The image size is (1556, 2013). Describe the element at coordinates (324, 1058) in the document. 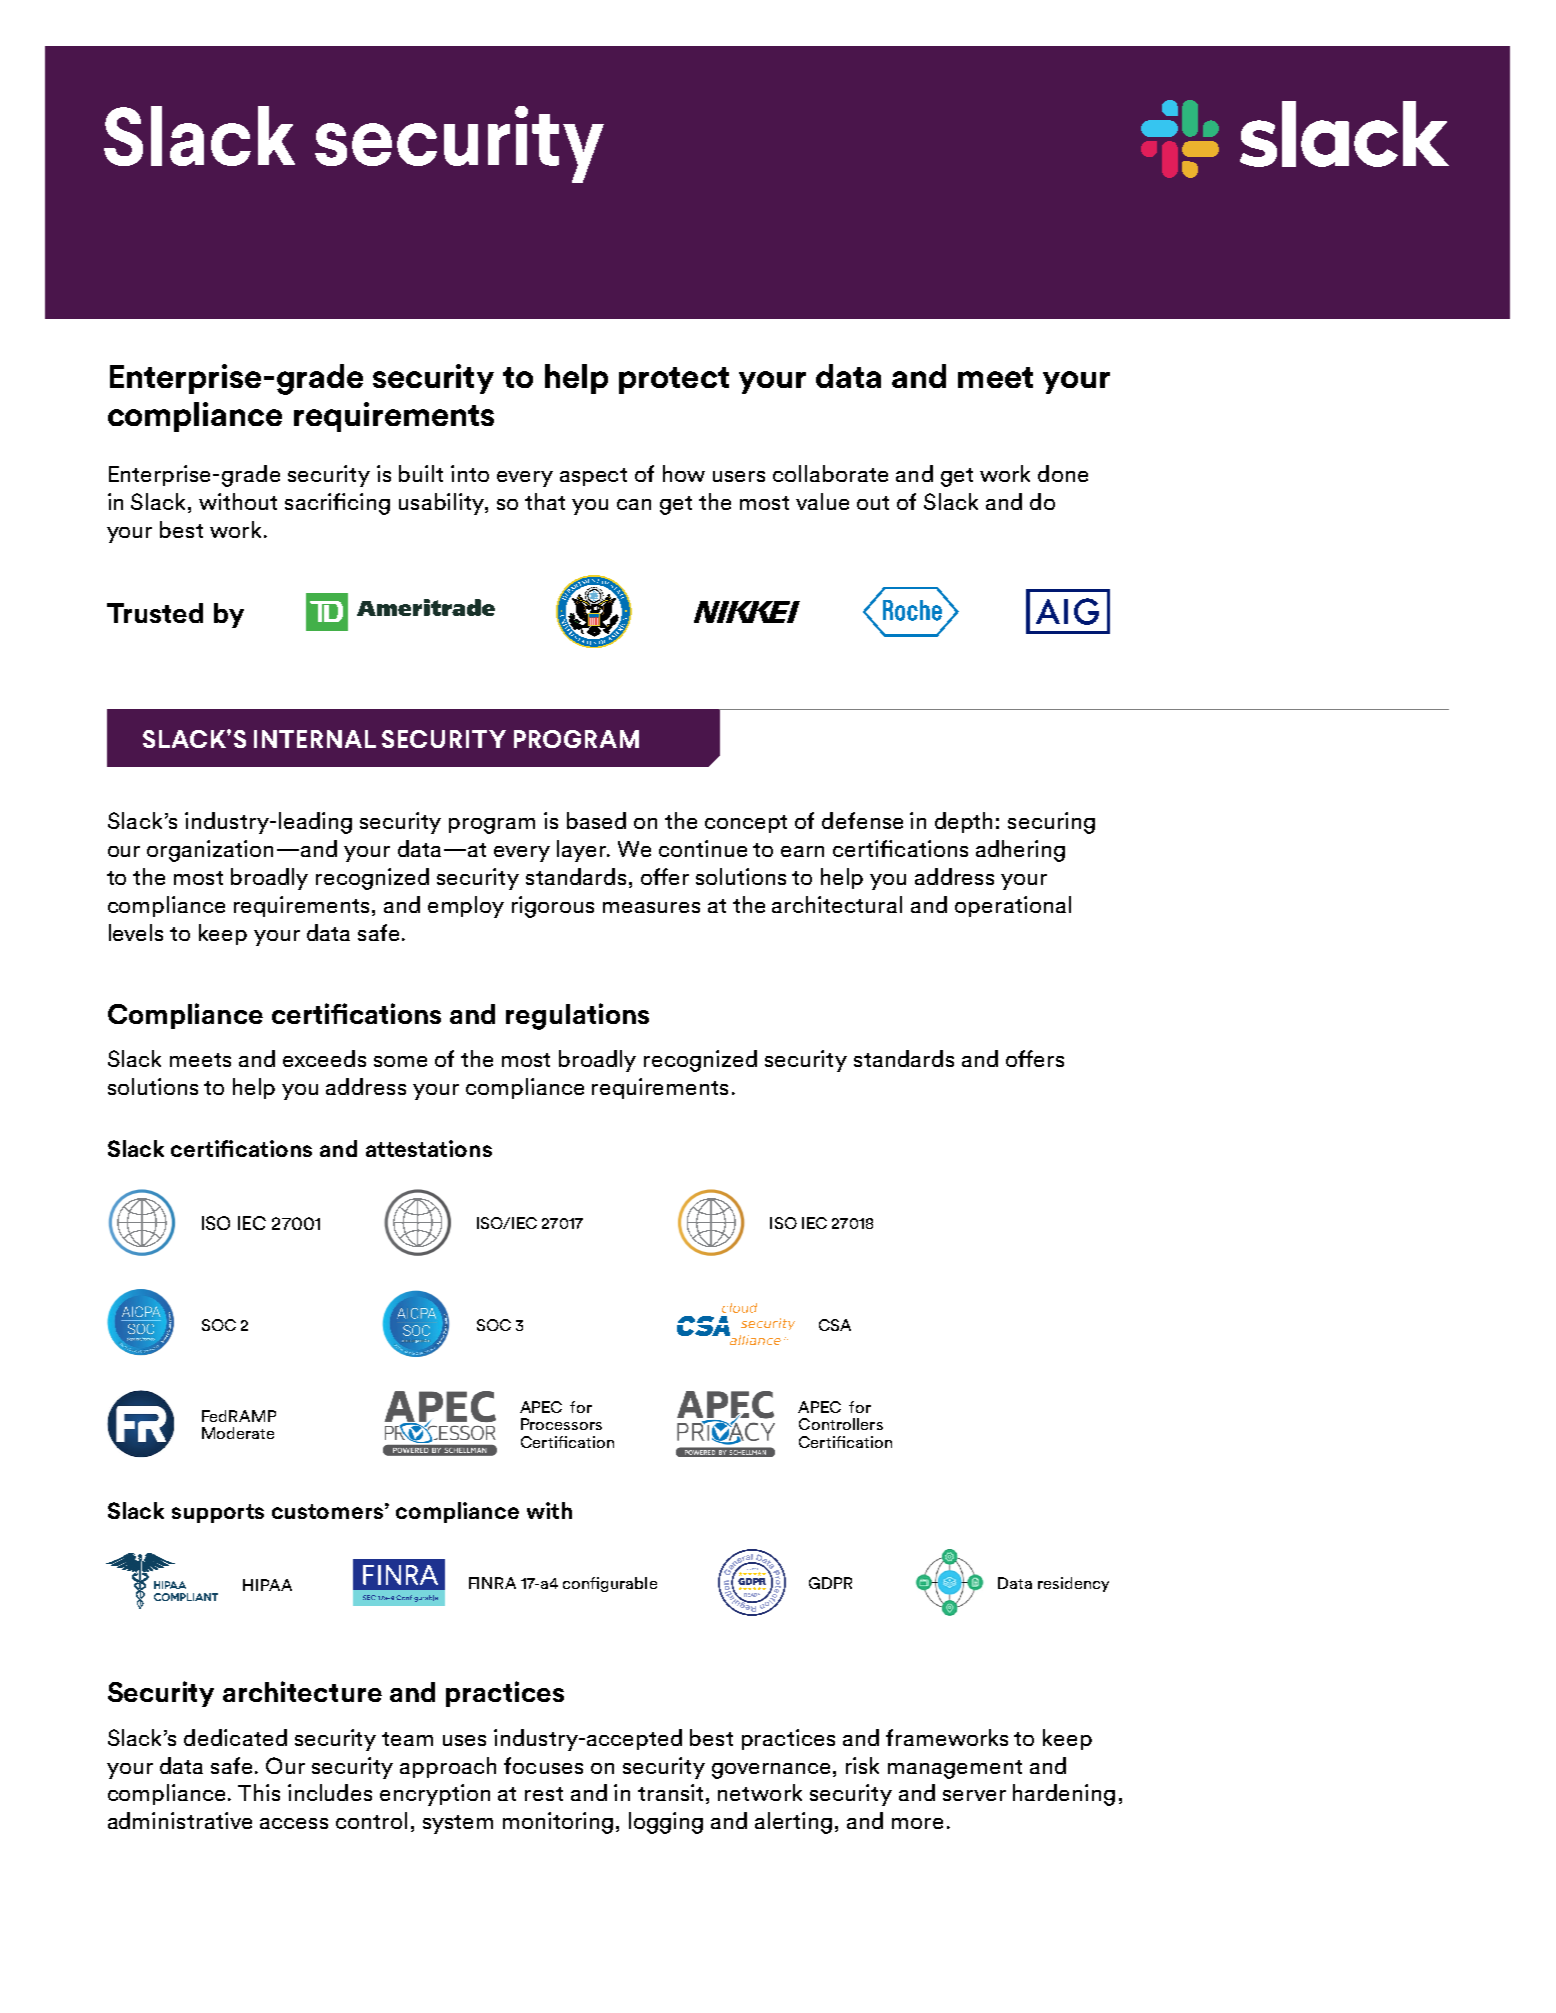

I see `exceeds` at that location.
